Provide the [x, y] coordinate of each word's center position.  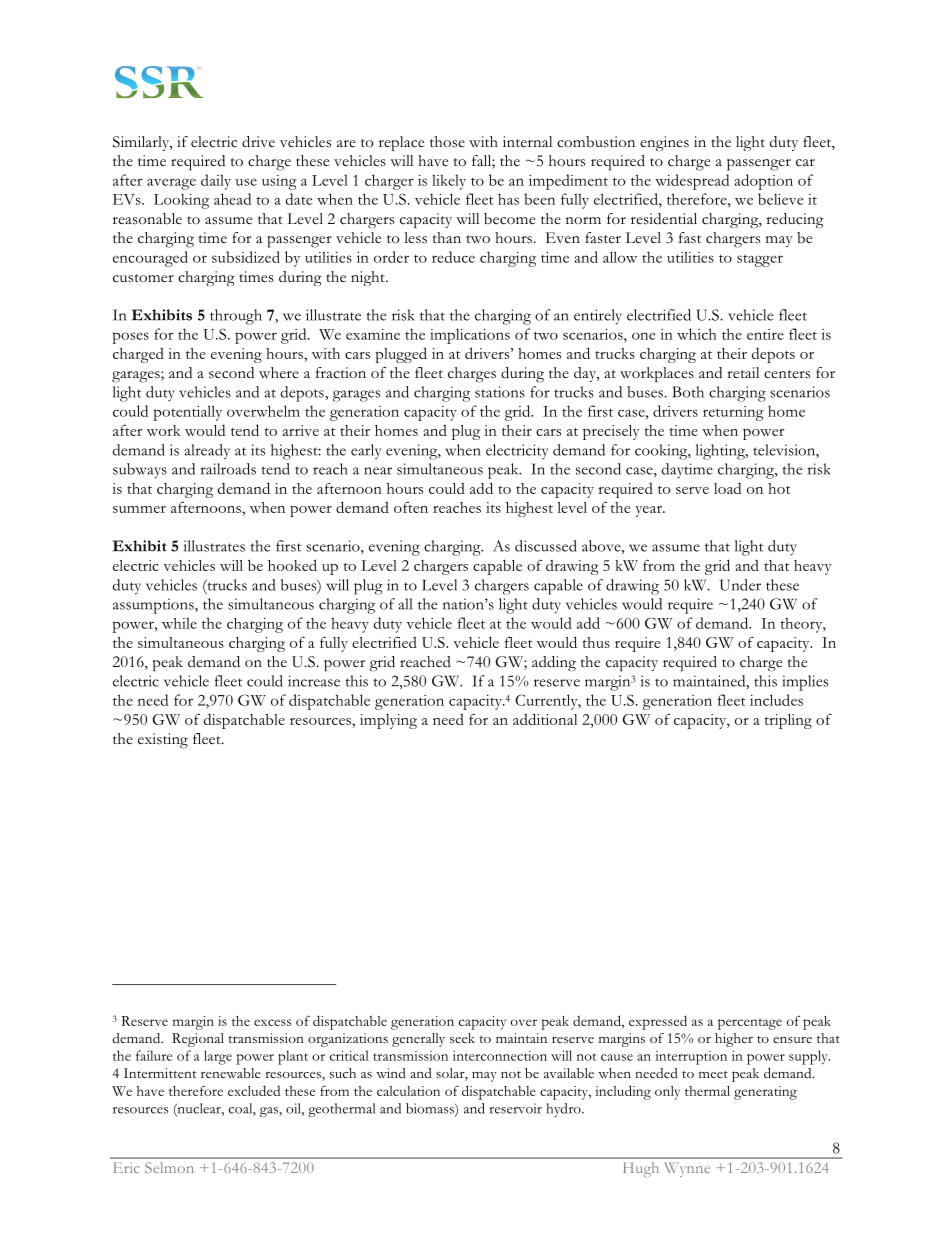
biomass [431, 1109]
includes [776, 700]
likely [449, 182]
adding [554, 663]
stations [500, 392]
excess [272, 1022]
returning [733, 413]
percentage [750, 1024]
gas [270, 1112]
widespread [692, 182]
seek [462, 1038]
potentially [187, 413]
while [179, 623]
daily [216, 182]
